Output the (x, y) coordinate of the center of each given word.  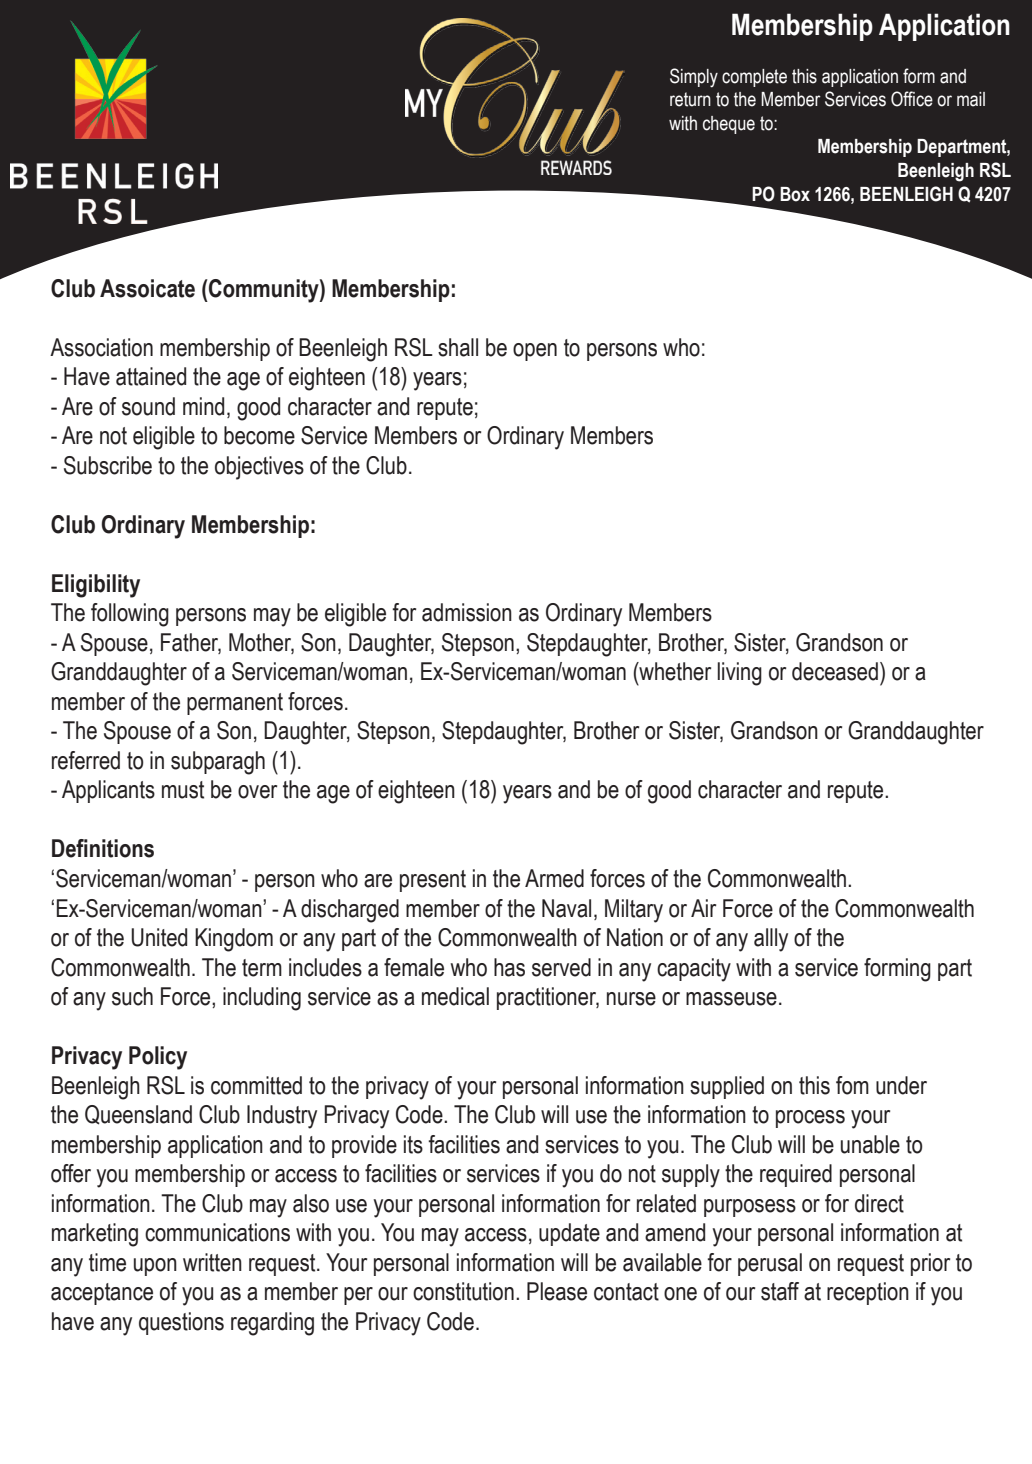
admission (467, 612)
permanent (235, 704)
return (690, 99)
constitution (463, 1291)
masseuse (731, 999)
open (535, 352)
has (509, 967)
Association (101, 347)
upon (155, 1267)
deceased (835, 671)
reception (868, 1293)
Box (795, 194)
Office (912, 99)
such (132, 996)
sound (148, 406)
